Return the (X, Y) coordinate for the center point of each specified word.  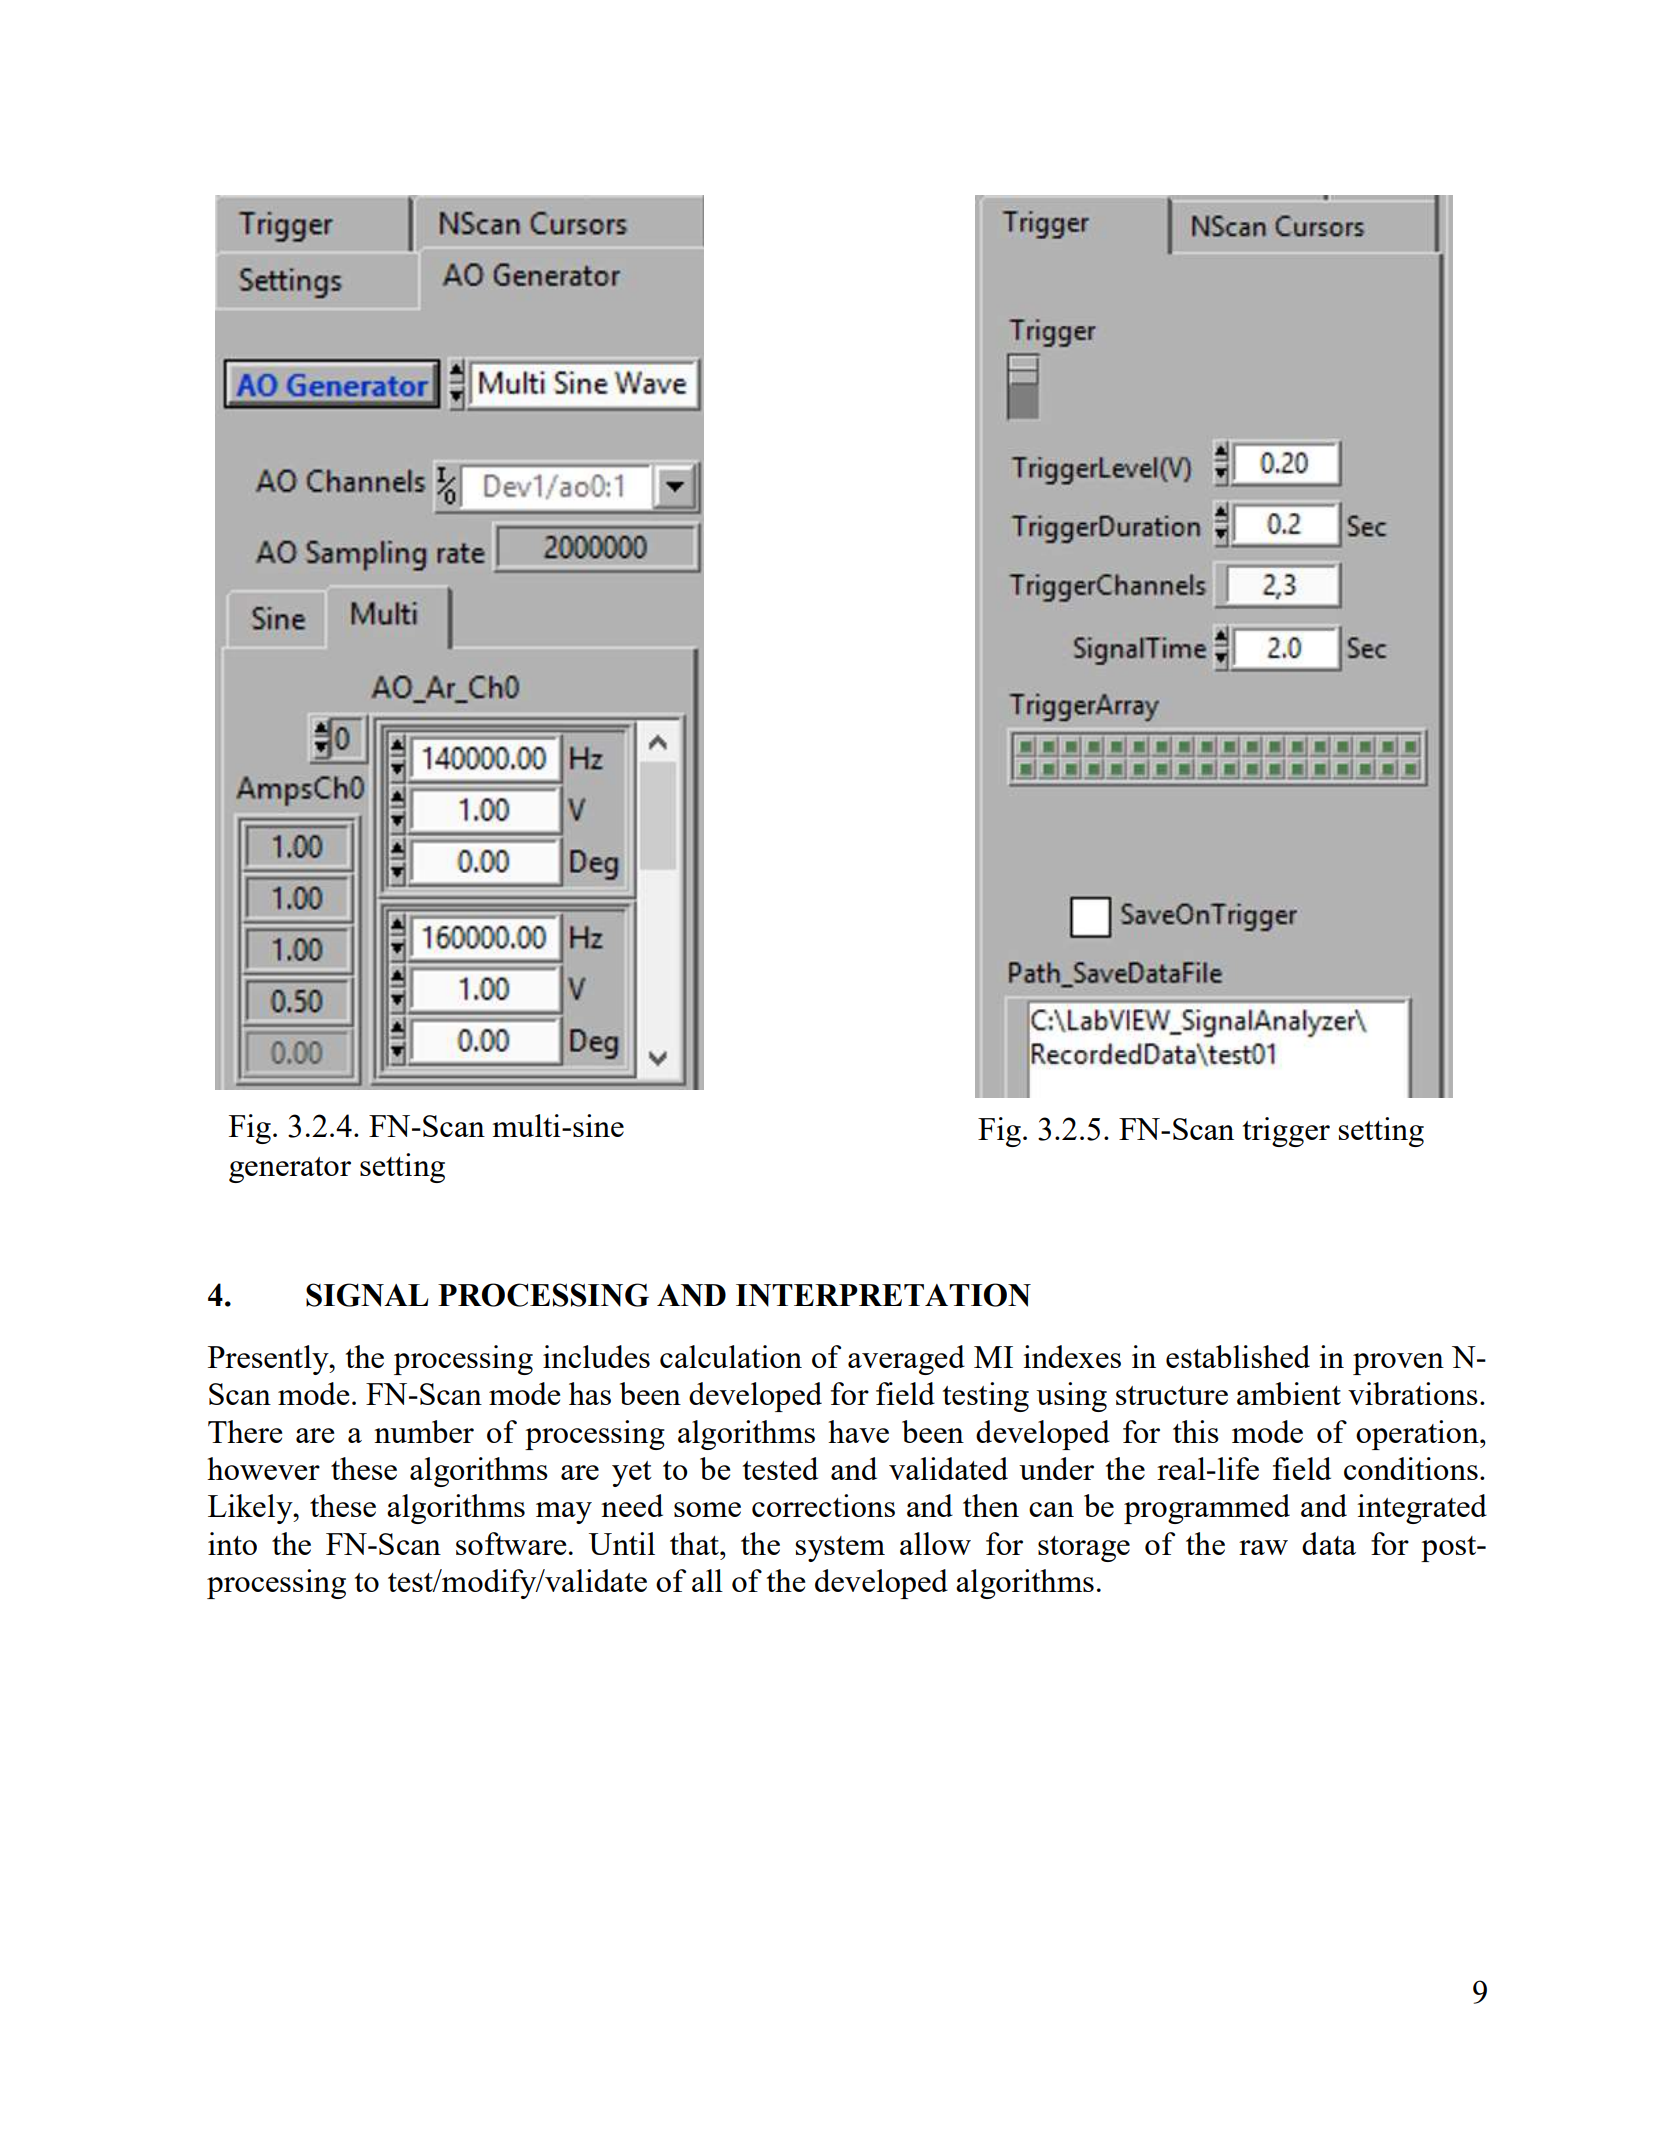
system (840, 1549)
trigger (1286, 1132)
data (1329, 1543)
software (511, 1543)
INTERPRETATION (883, 1295)
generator (290, 1170)
